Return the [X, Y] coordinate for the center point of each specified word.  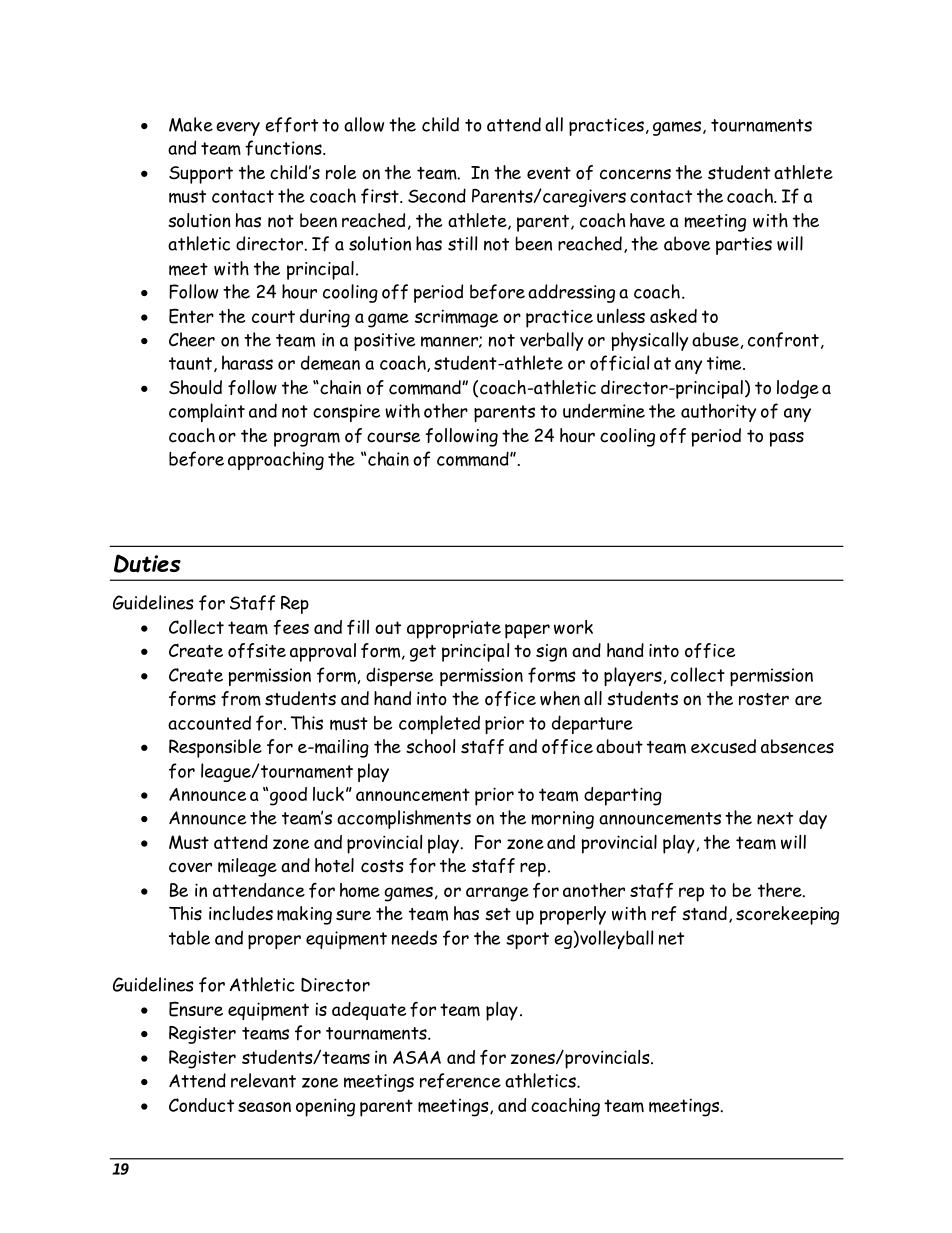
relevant [263, 1080]
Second [437, 195]
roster [764, 699]
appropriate [454, 630]
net [671, 938]
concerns [635, 174]
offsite [257, 650]
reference [460, 1081]
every [238, 129]
